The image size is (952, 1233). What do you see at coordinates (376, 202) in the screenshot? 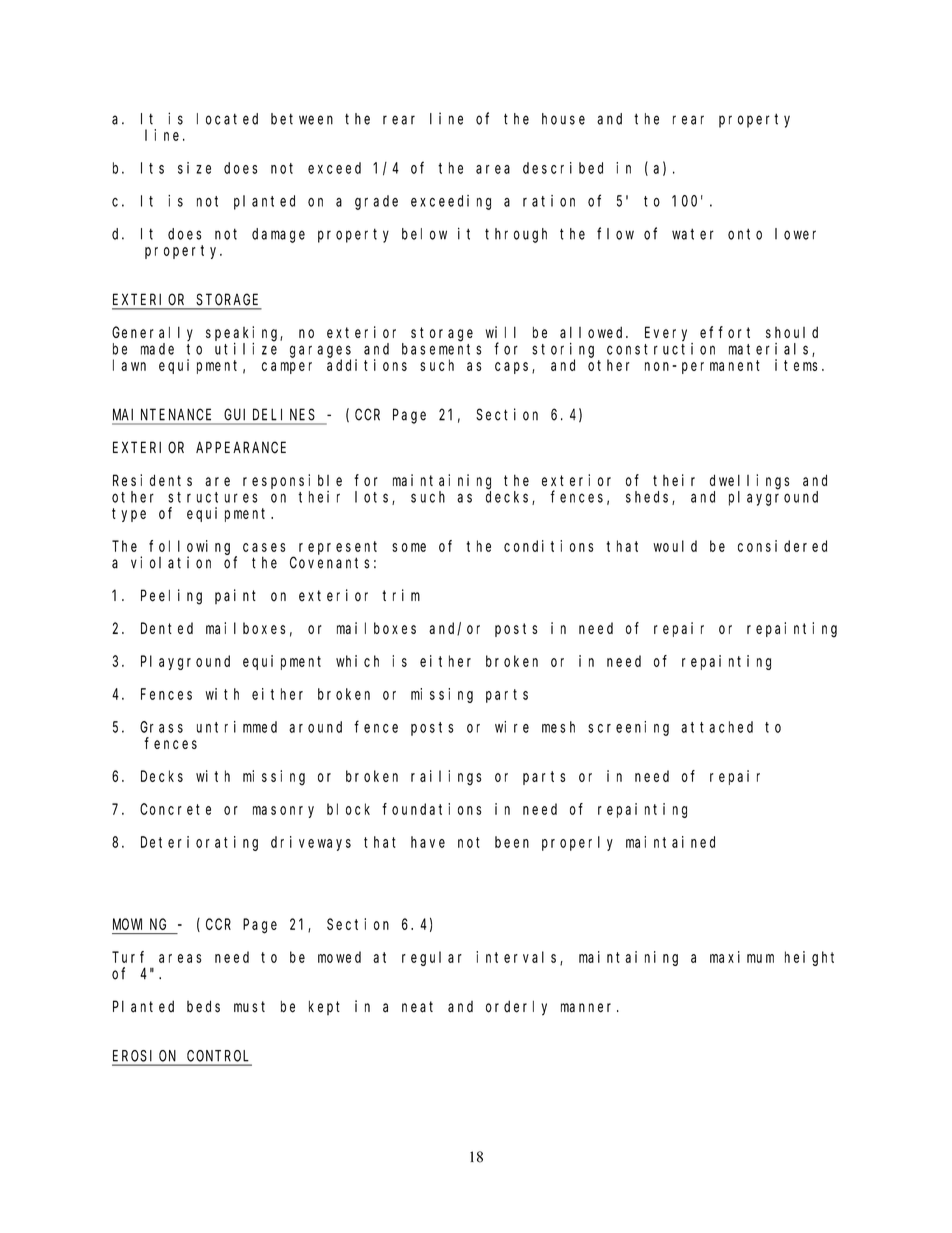
I see `grade` at bounding box center [376, 202].
